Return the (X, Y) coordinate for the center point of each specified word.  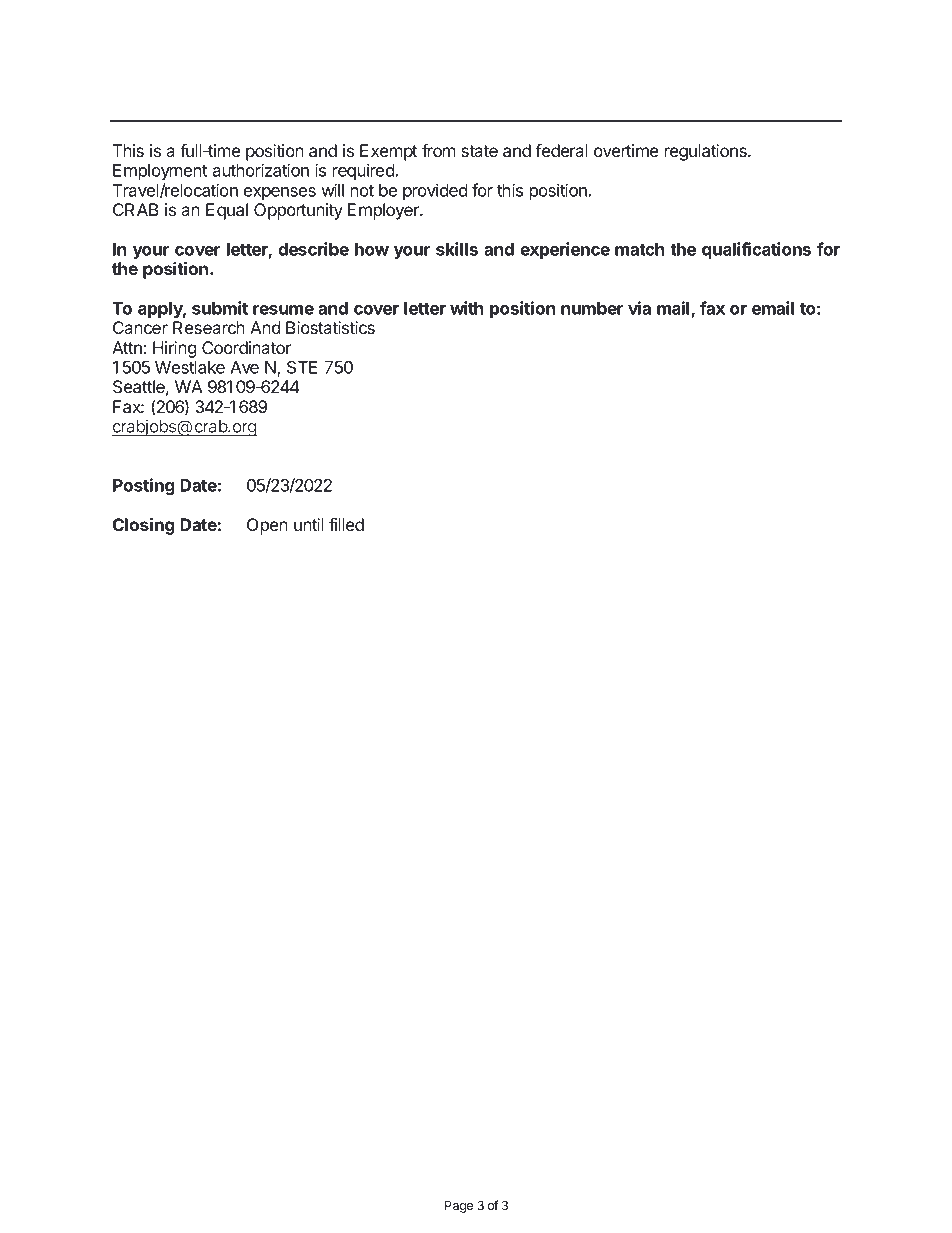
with (466, 308)
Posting (144, 486)
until (309, 524)
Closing (144, 526)
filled (346, 524)
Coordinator (246, 347)
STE (302, 367)
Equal (227, 211)
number (592, 308)
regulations (707, 152)
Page (459, 1207)
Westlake (190, 367)
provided (435, 191)
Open (267, 526)
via (639, 308)
